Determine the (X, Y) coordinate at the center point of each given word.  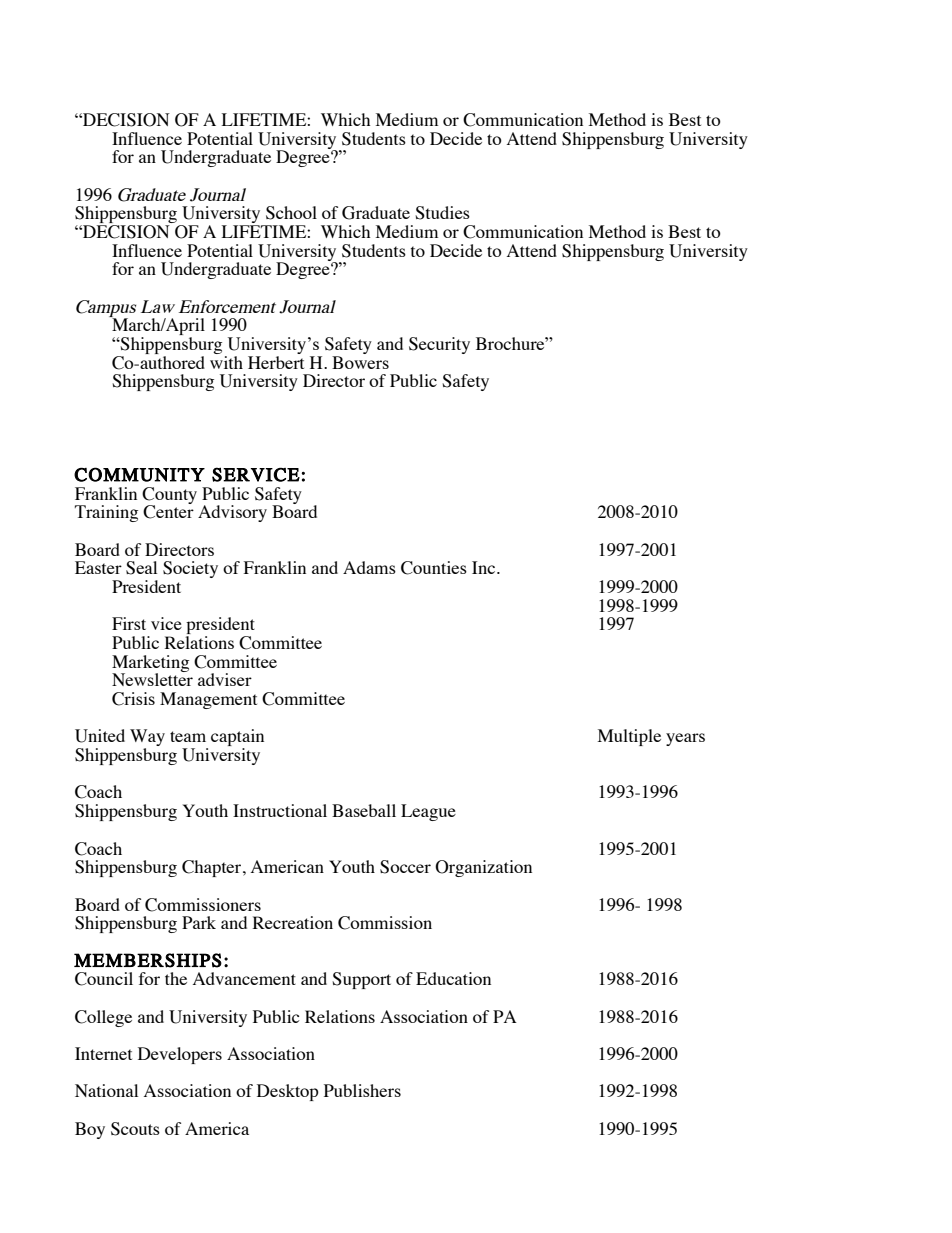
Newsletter (152, 678)
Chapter (213, 868)
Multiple (629, 737)
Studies (442, 213)
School (291, 213)
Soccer (405, 867)
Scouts (135, 1129)
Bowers (360, 362)
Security (439, 345)
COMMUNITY (139, 474)
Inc (485, 567)
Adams (369, 567)
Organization (483, 868)
